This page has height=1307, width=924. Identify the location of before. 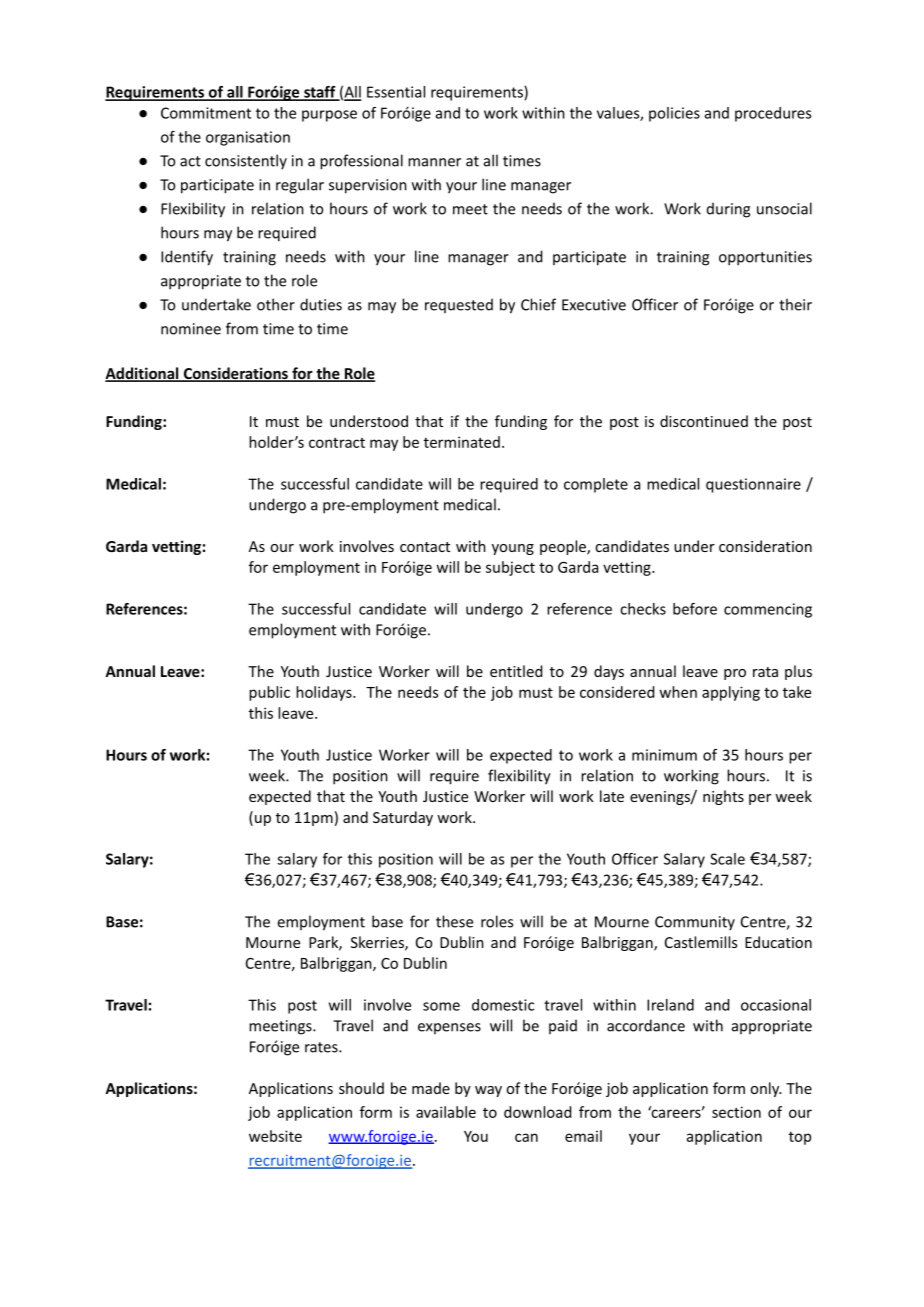
(695, 609).
